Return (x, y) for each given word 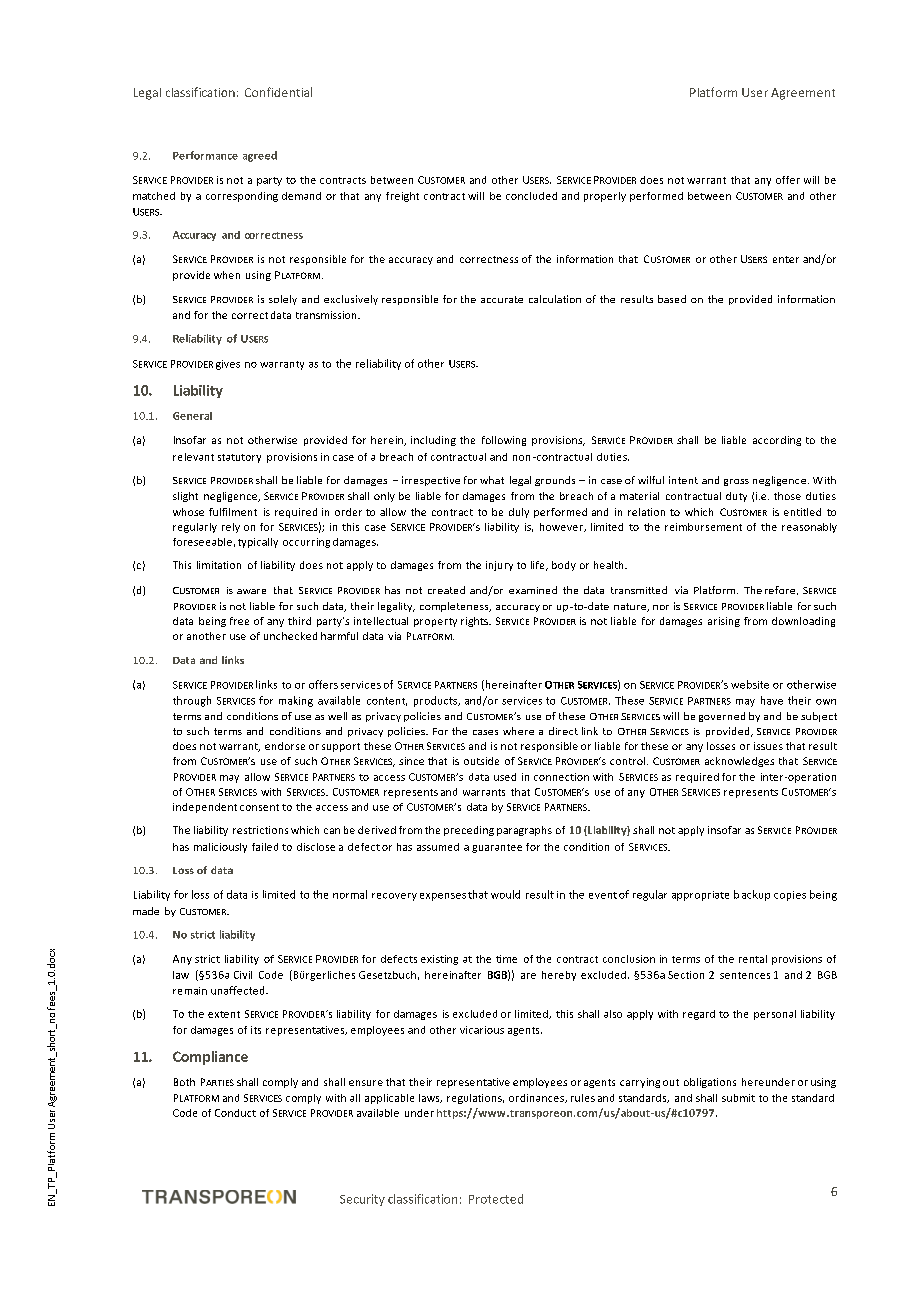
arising (724, 622)
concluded (531, 196)
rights (475, 622)
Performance (205, 155)
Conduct (235, 1113)
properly (605, 197)
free (239, 621)
